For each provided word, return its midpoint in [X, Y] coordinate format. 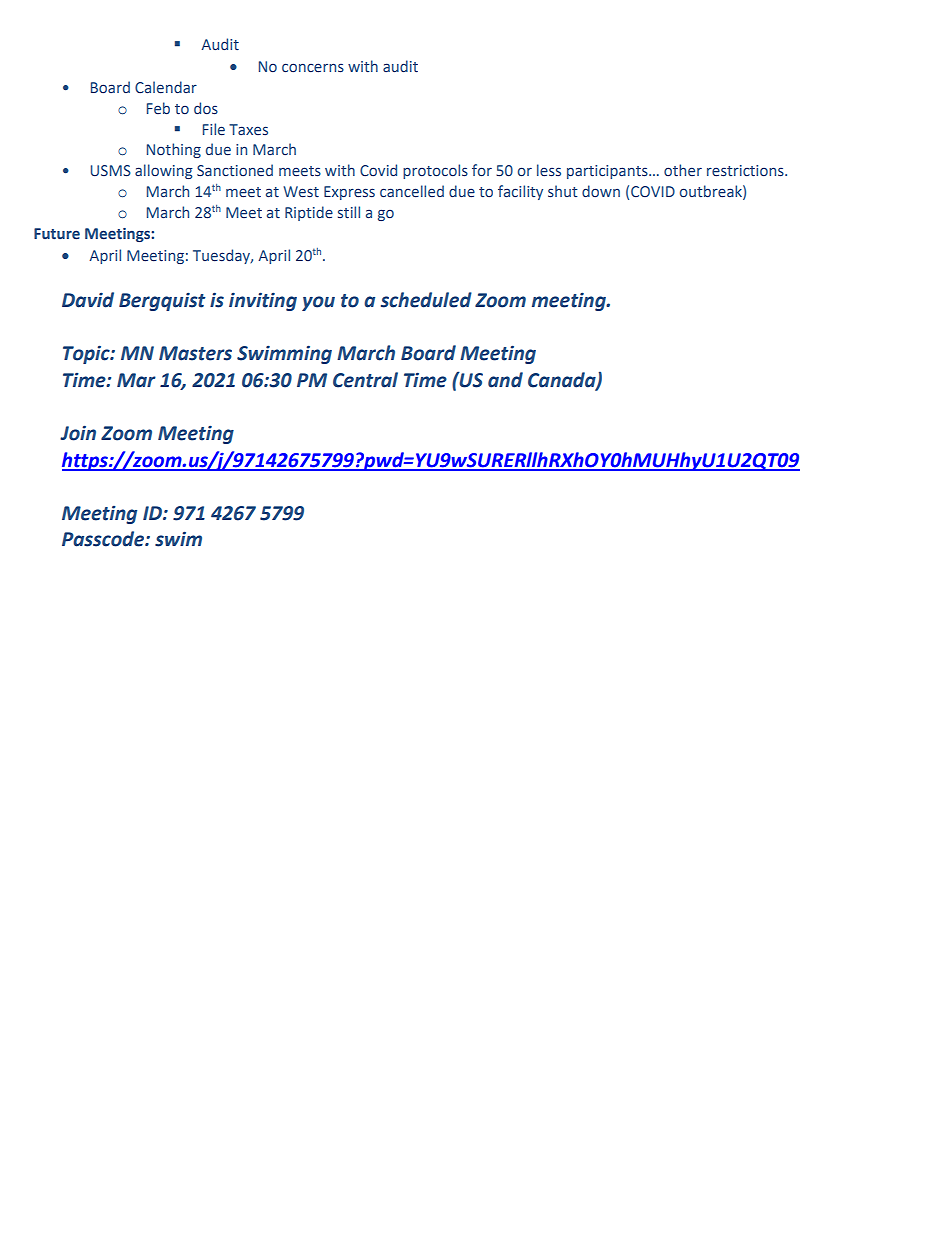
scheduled [426, 300]
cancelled [412, 191]
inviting [263, 301]
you [318, 303]
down [601, 191]
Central [365, 380]
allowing [164, 171]
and [505, 380]
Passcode [104, 539]
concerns [313, 68]
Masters [195, 353]
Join [78, 433]
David [88, 300]
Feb [158, 108]
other [683, 170]
